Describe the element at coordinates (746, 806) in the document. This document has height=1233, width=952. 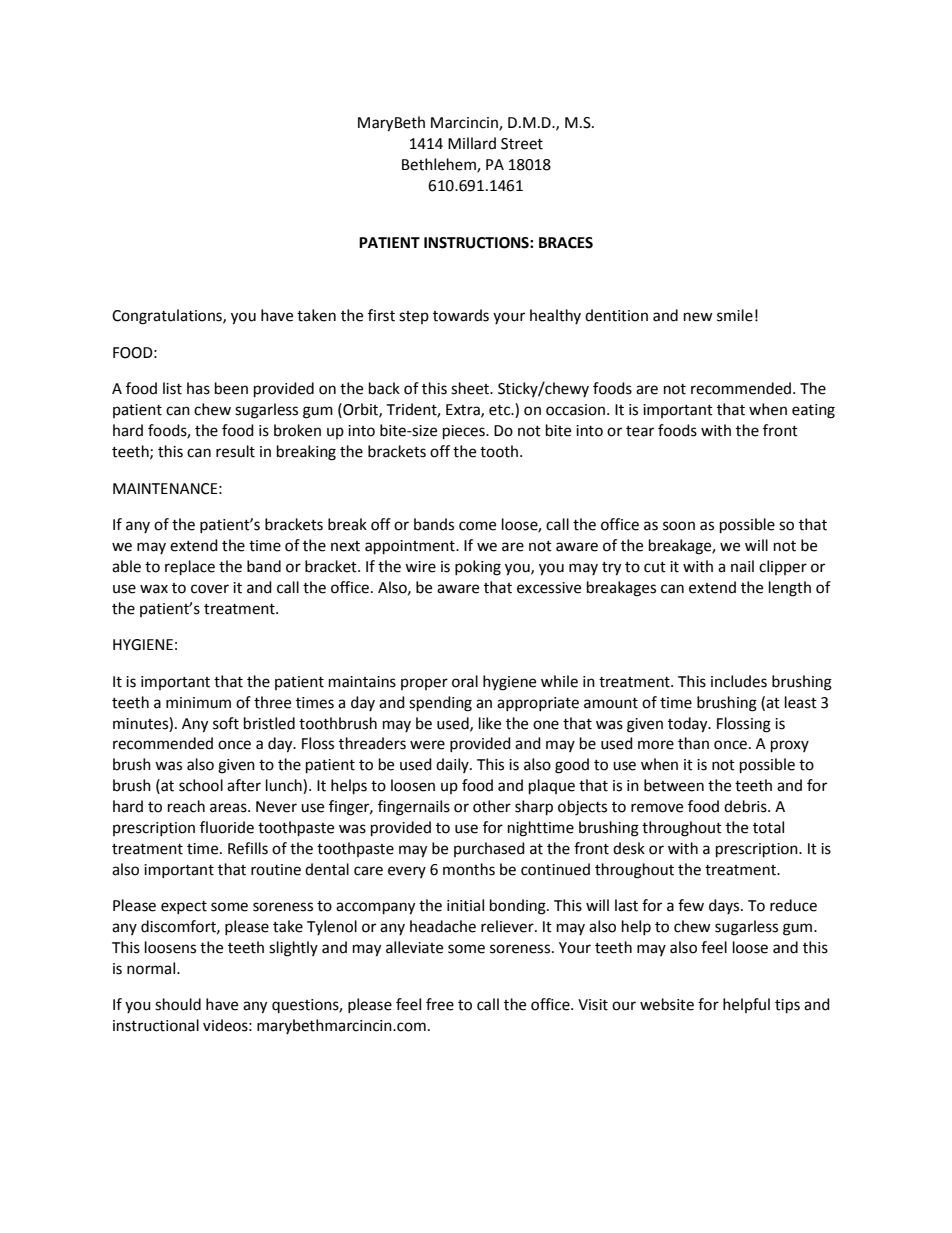
I see `debris` at that location.
